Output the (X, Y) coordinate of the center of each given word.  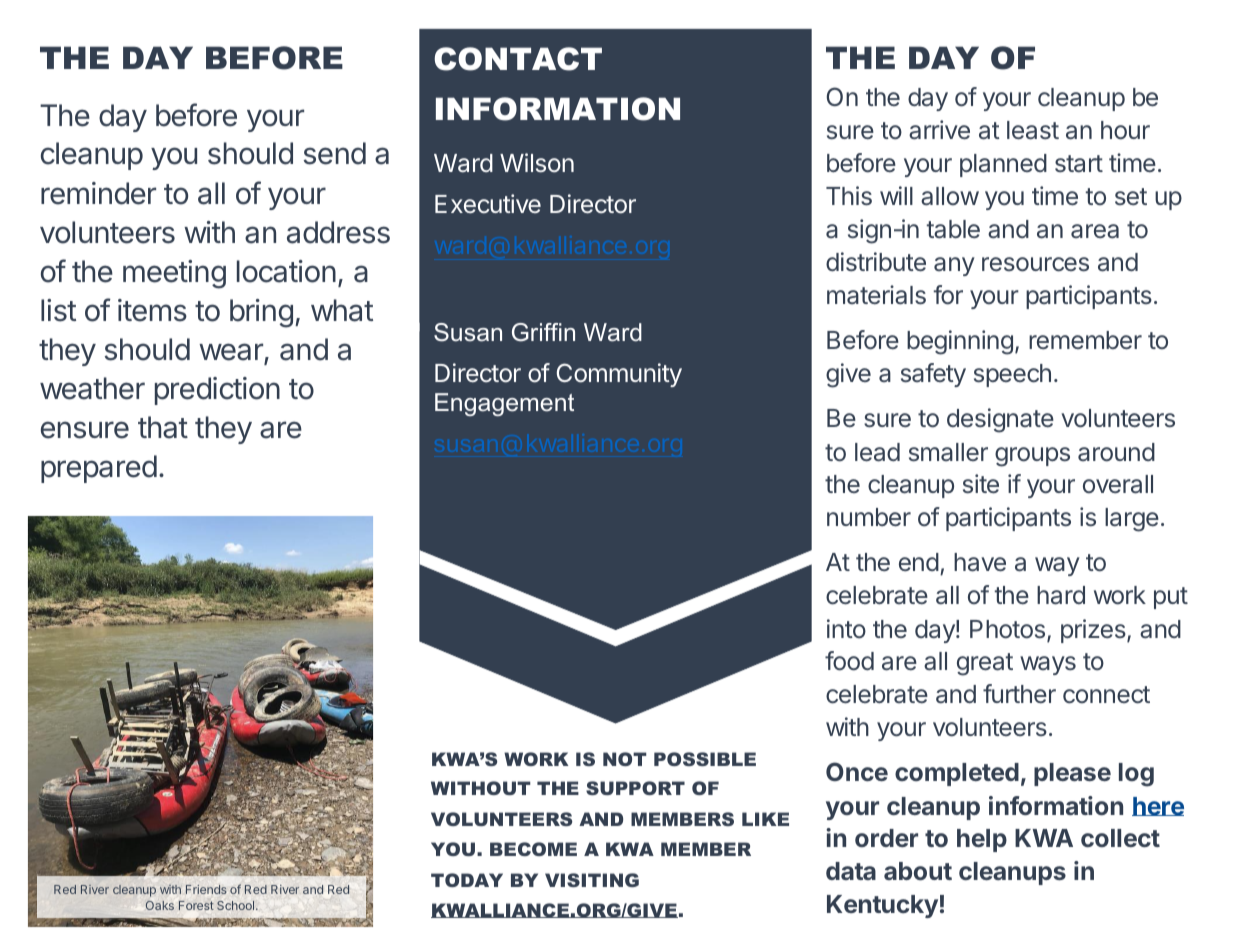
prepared (99, 469)
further (1019, 694)
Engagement (504, 404)
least (1033, 130)
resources (1035, 264)
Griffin (543, 332)
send (334, 153)
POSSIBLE (705, 759)
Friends (206, 889)
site (981, 484)
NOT (625, 759)
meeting (174, 274)
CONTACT (518, 59)
